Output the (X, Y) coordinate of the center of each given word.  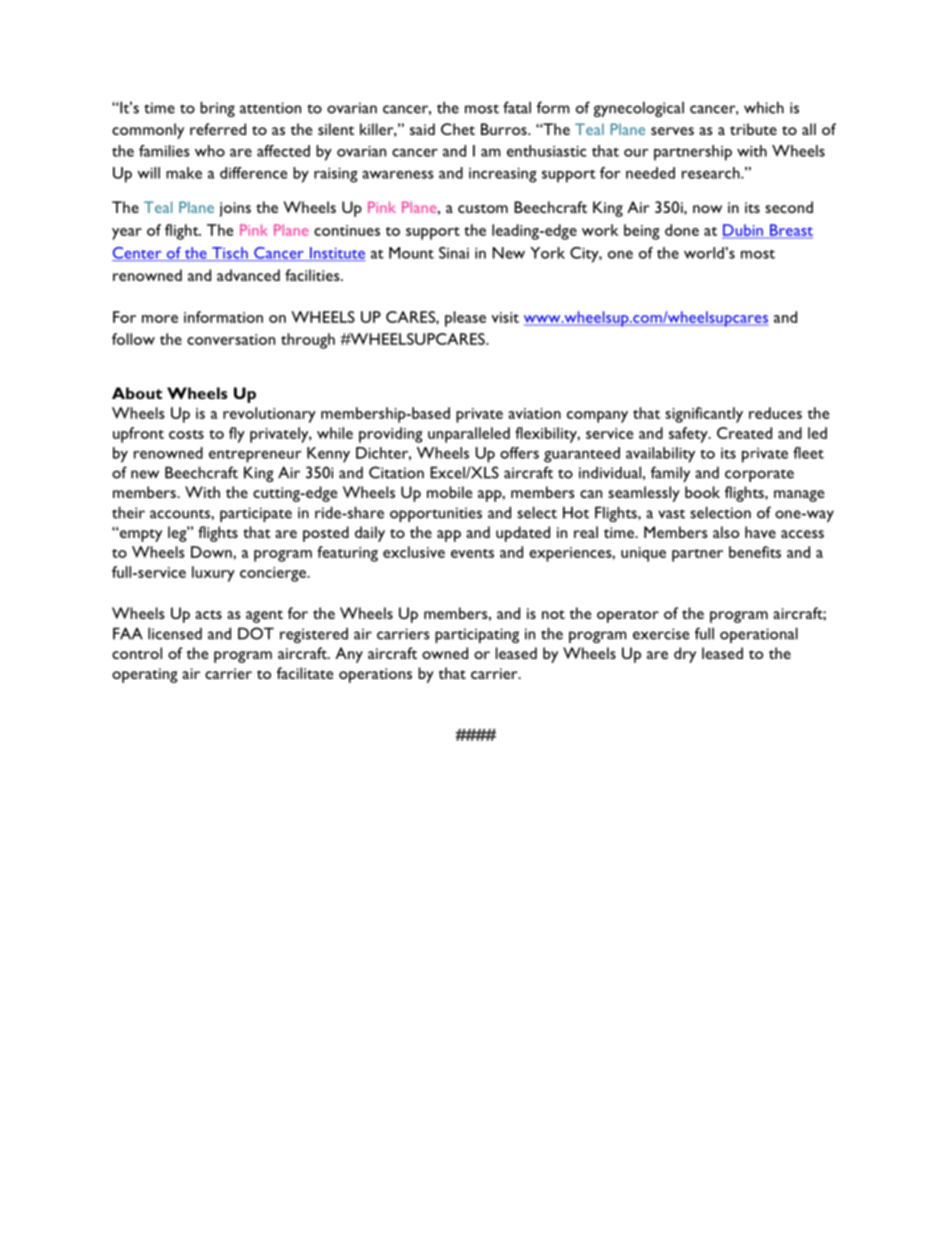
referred (218, 129)
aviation (534, 413)
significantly (704, 415)
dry (685, 655)
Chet (458, 129)
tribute (753, 129)
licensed (175, 633)
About (137, 393)
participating (477, 635)
